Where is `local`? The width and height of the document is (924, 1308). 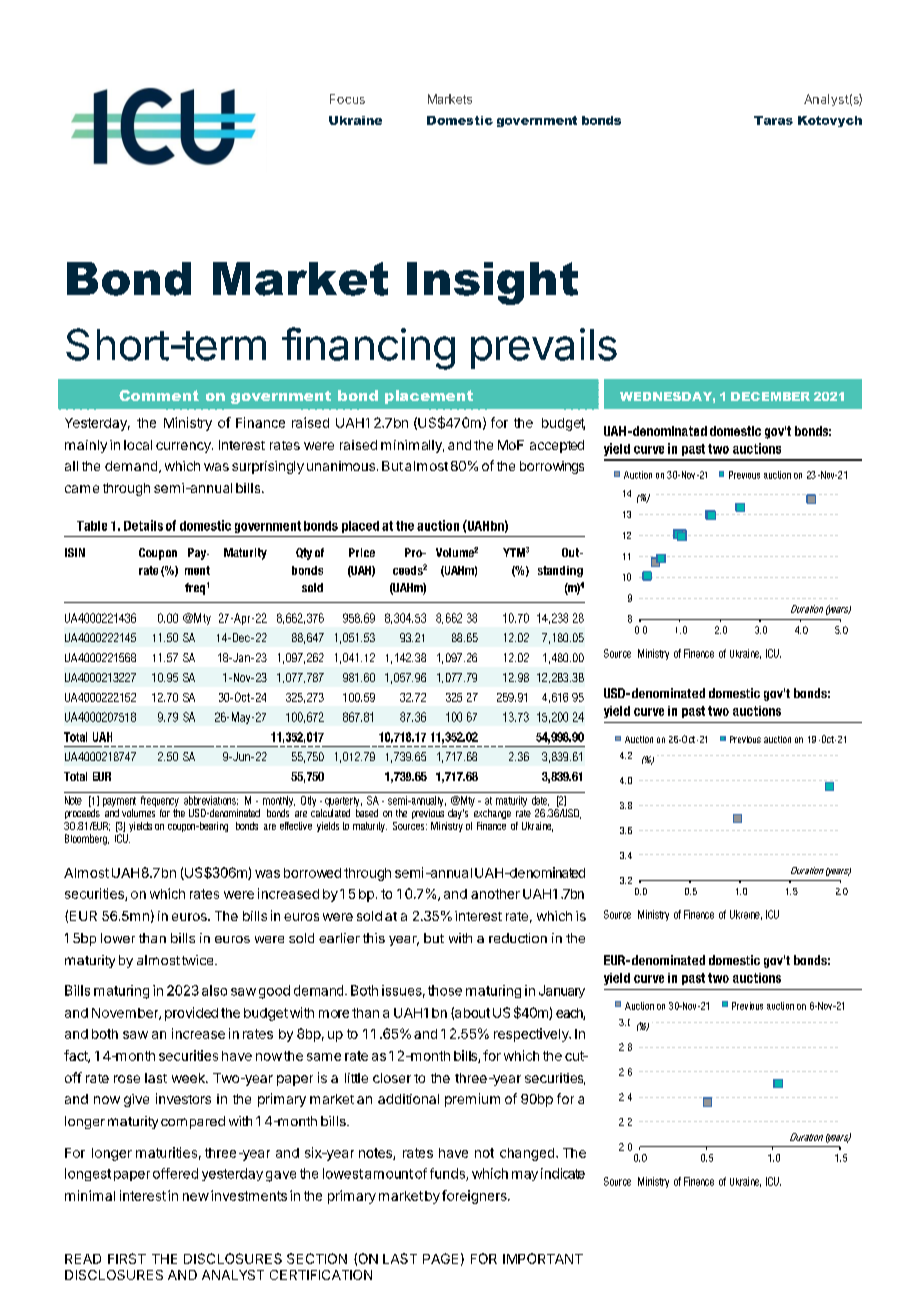 local is located at coordinates (138, 445).
